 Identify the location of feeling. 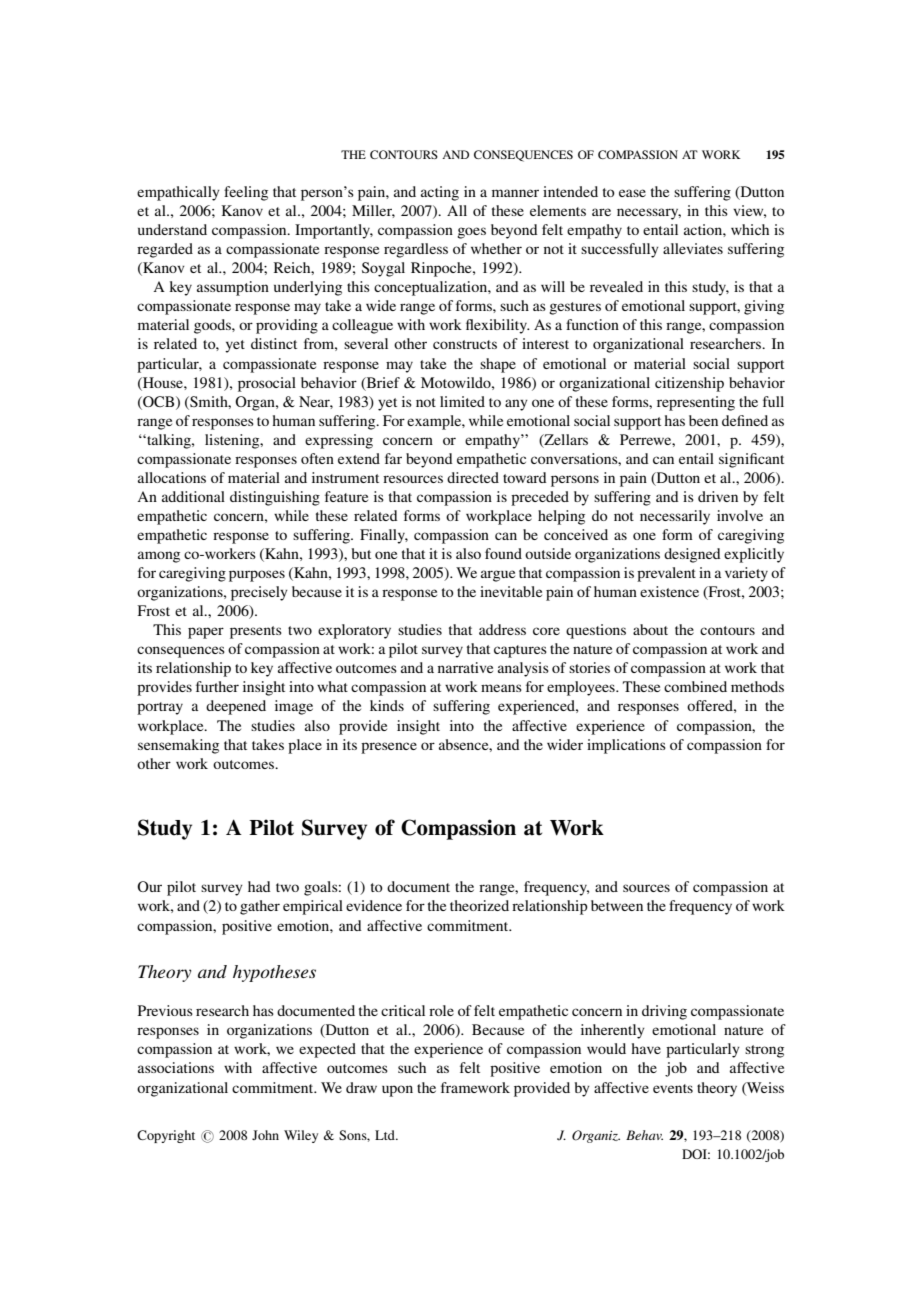
(246, 193).
